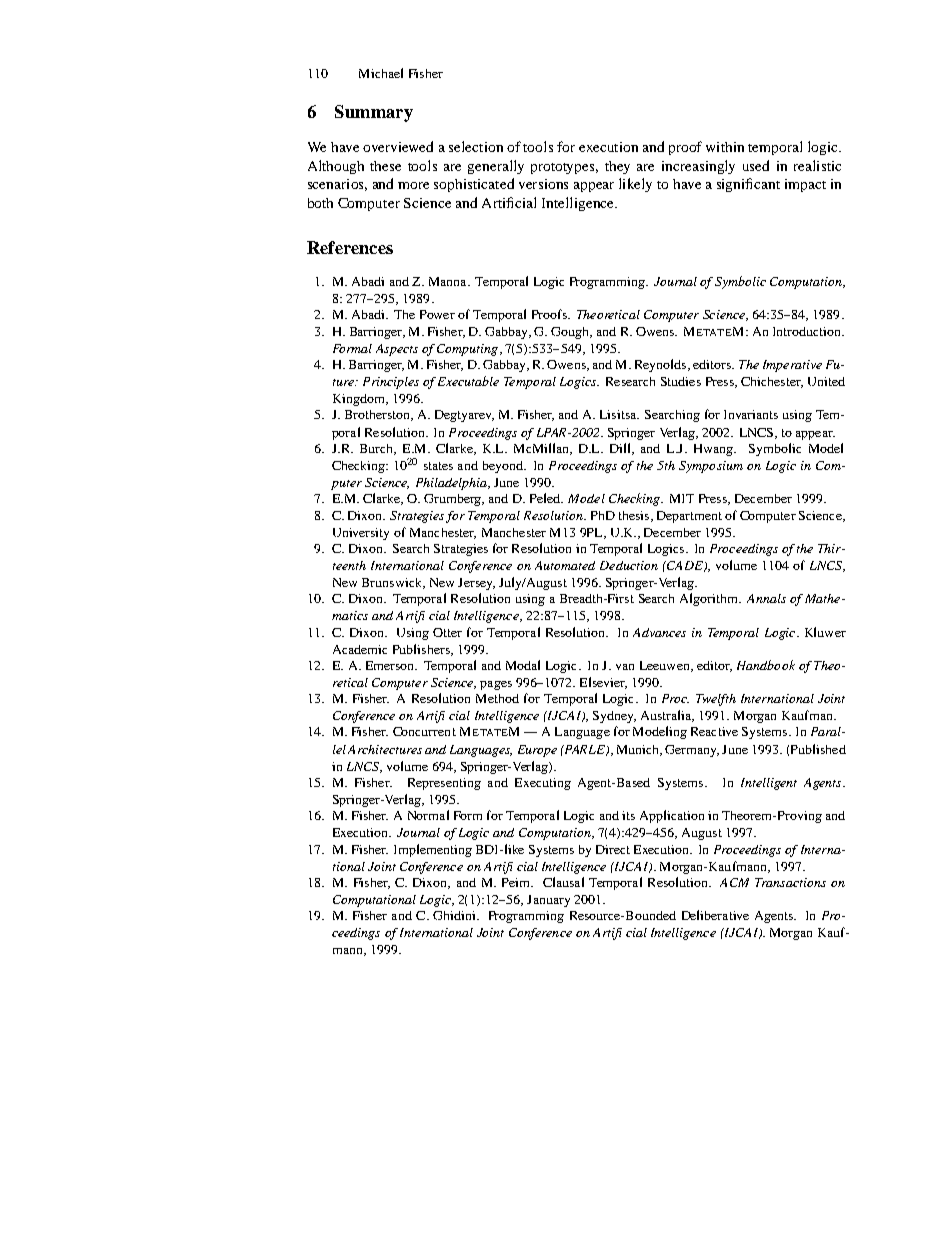 This document has width=952, height=1233. Describe the element at coordinates (725, 147) in the document. I see `within` at that location.
